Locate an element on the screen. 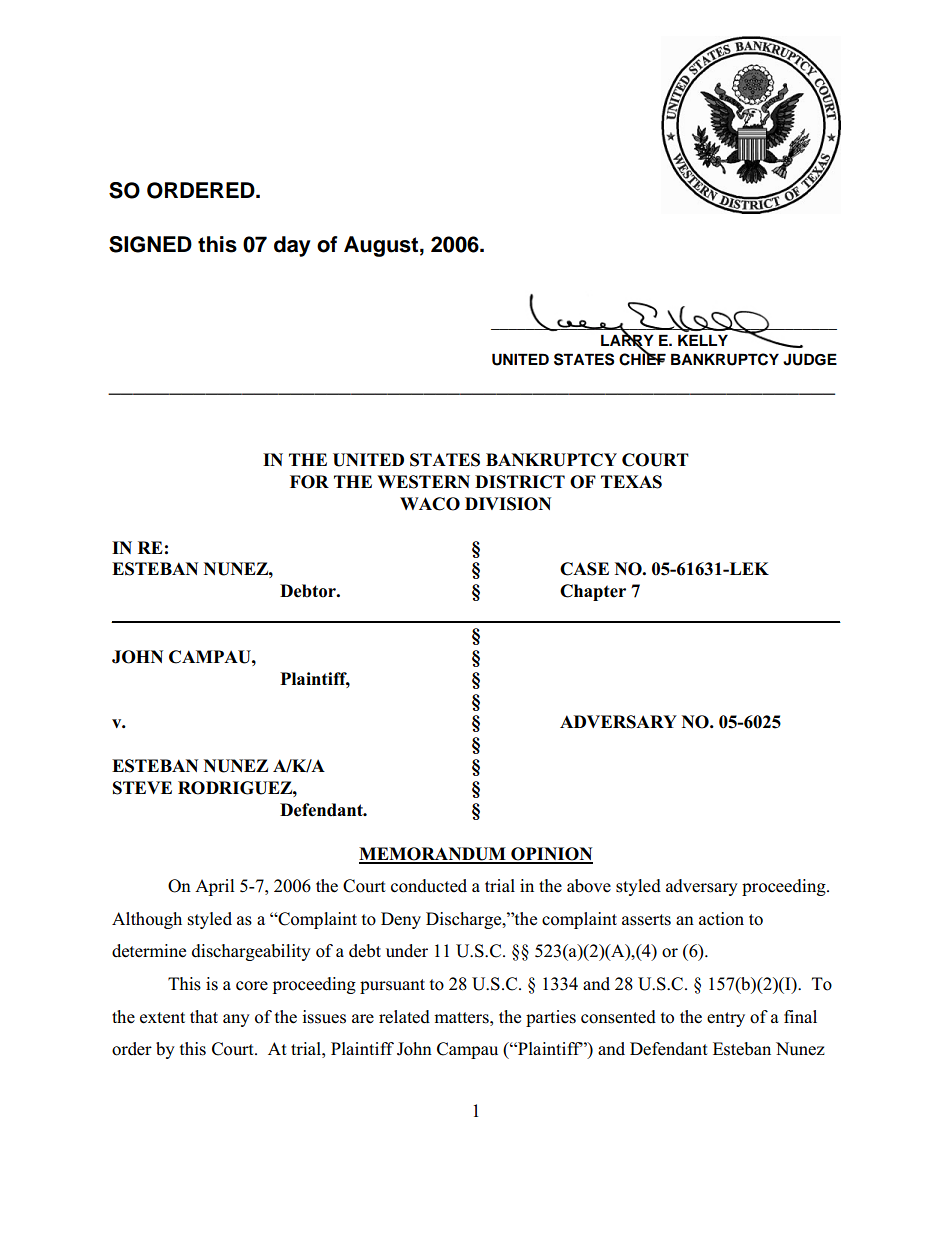  FOR is located at coordinates (309, 482).
